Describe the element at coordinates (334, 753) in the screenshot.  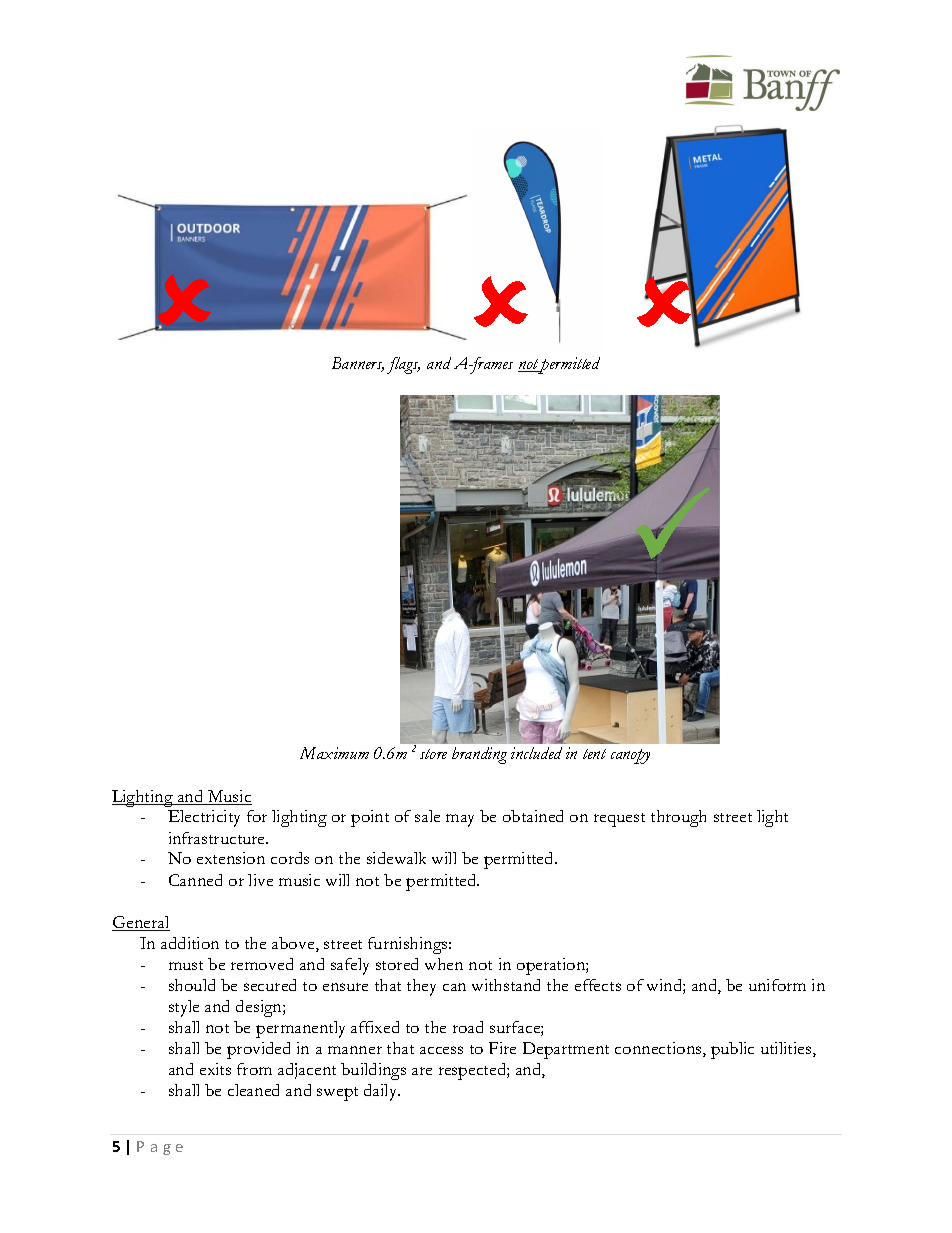
I see `Maximum` at that location.
